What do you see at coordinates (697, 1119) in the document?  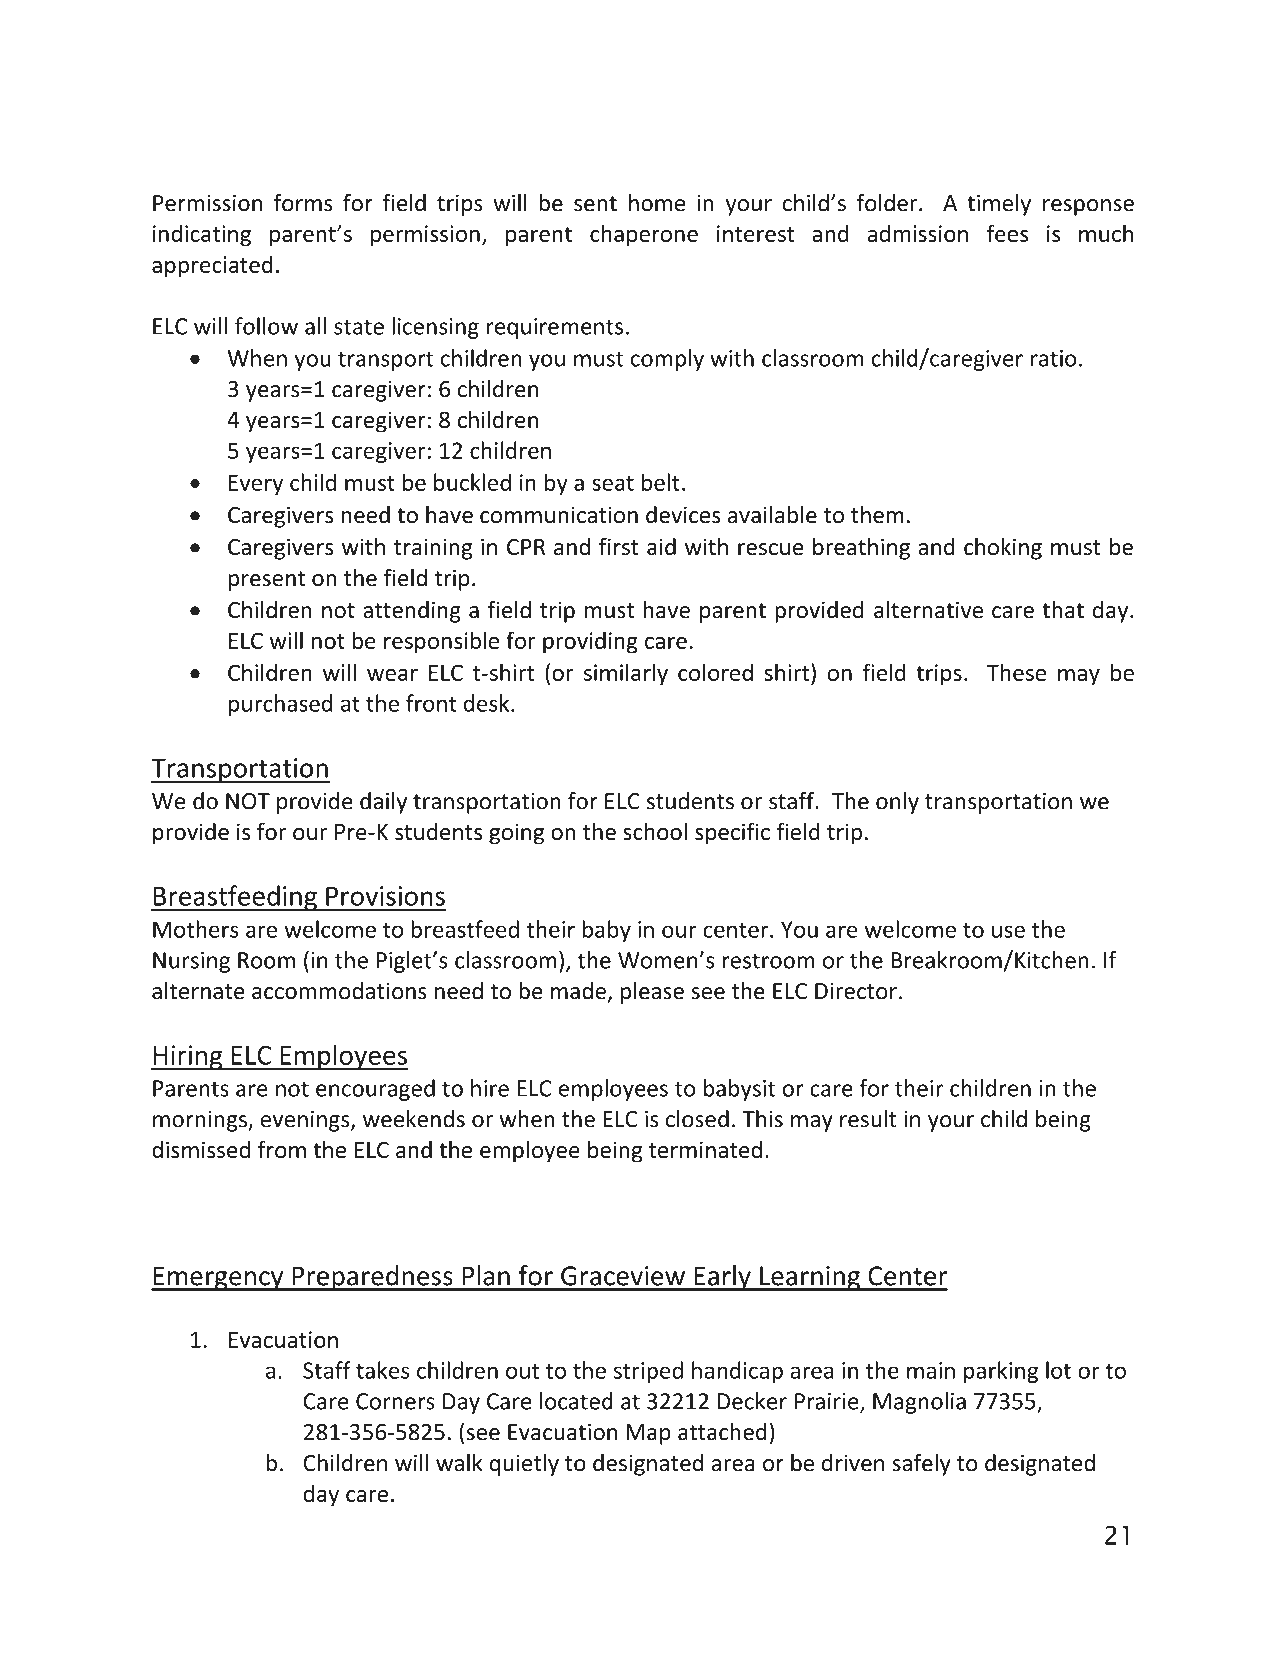 I see `closed` at bounding box center [697, 1119].
